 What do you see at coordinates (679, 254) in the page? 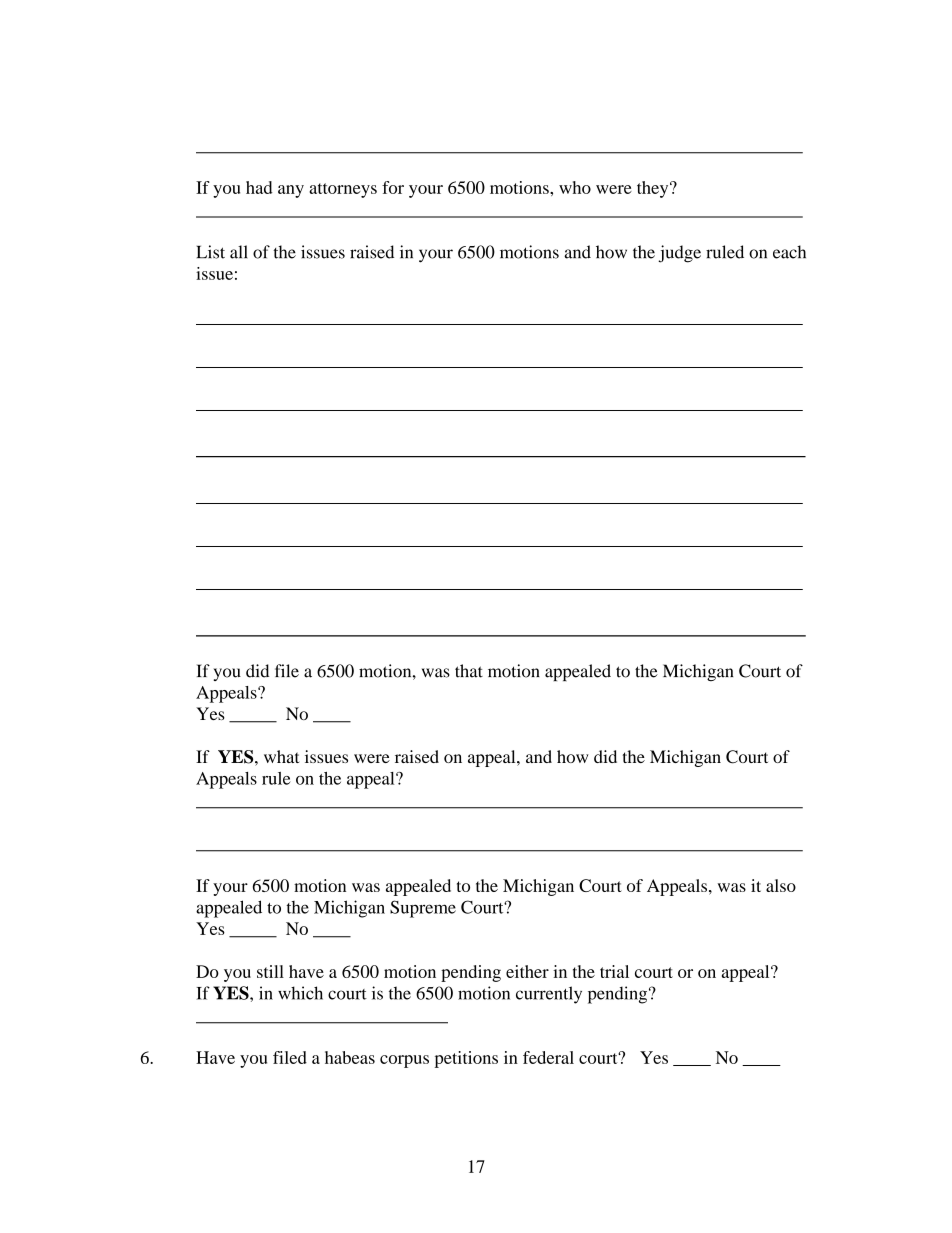
I see `judge` at bounding box center [679, 254].
